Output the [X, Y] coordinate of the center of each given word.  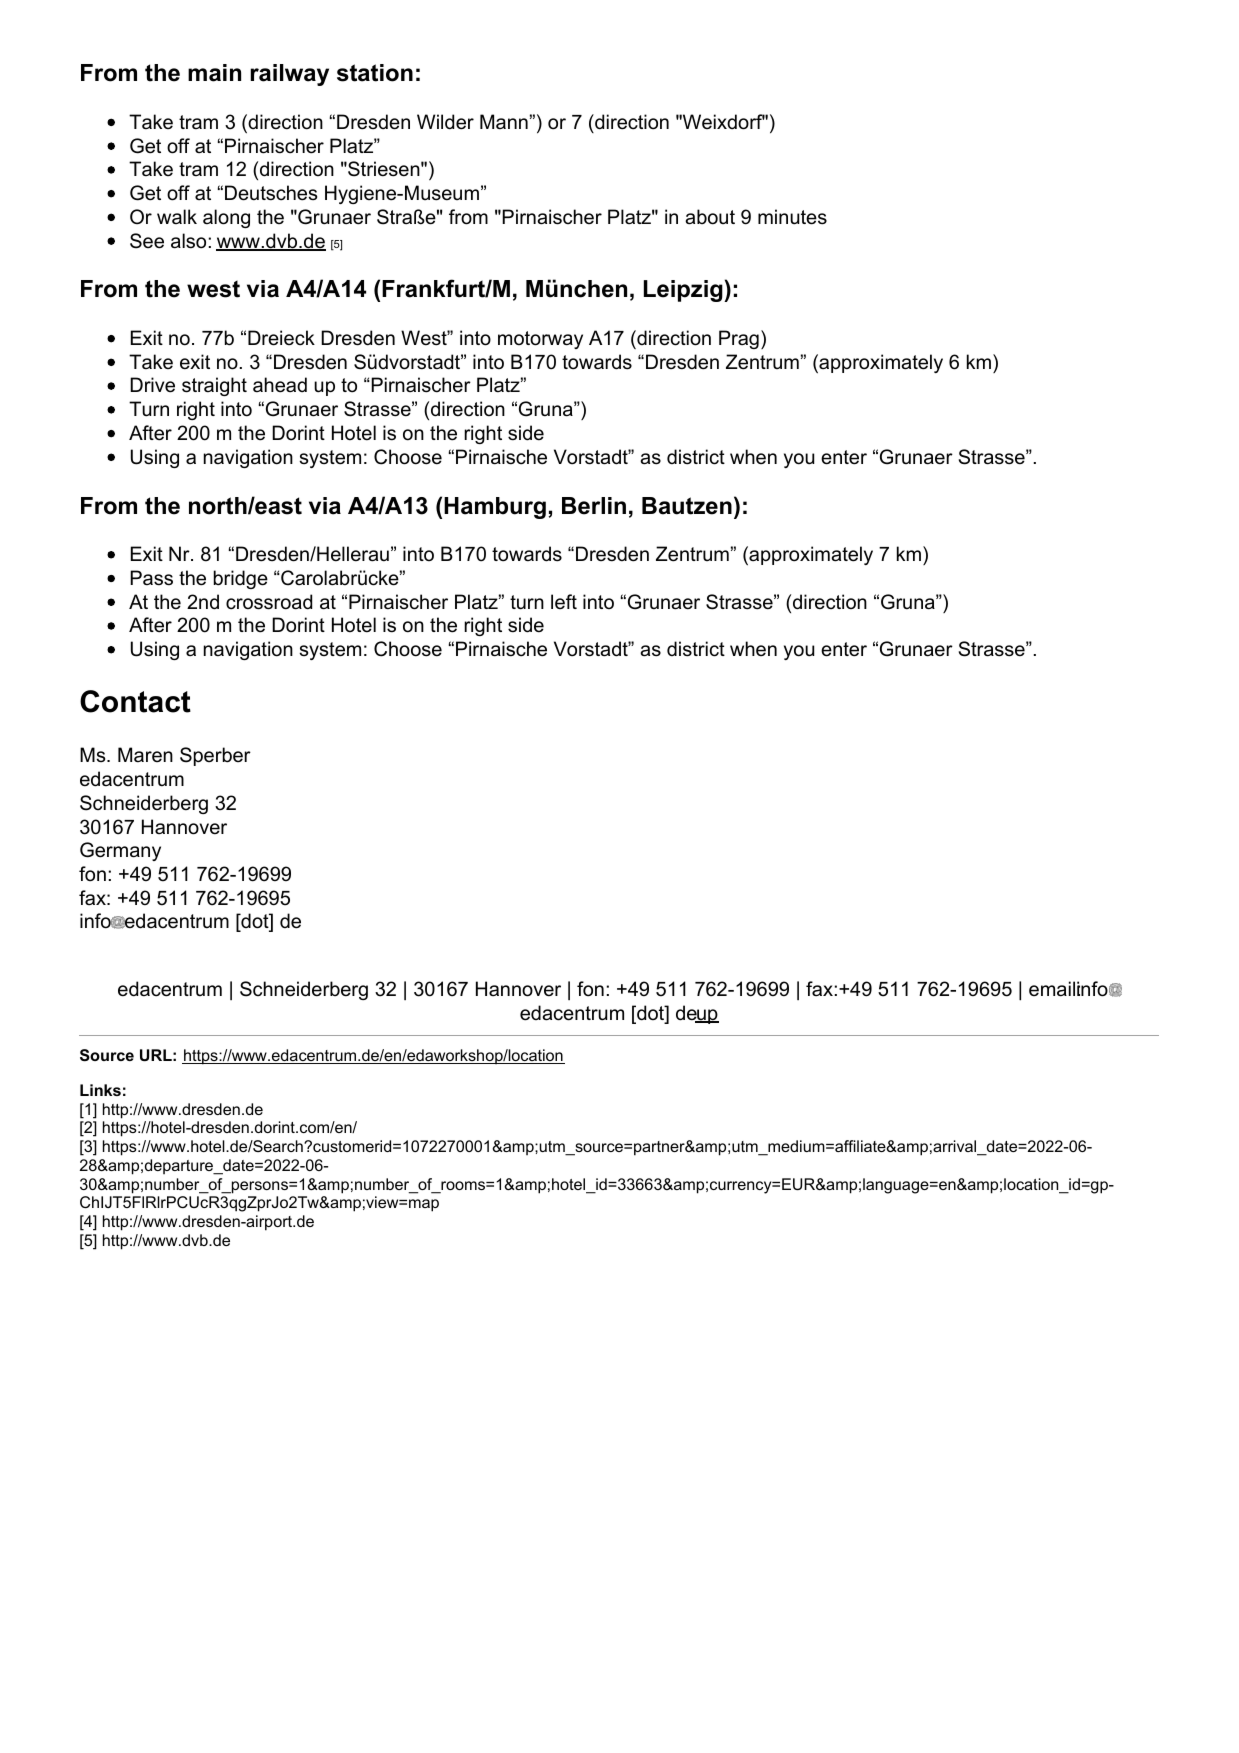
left [564, 601]
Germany [120, 851]
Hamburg [495, 508]
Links [100, 1090]
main [214, 73]
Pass [151, 578]
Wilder [445, 122]
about [710, 217]
